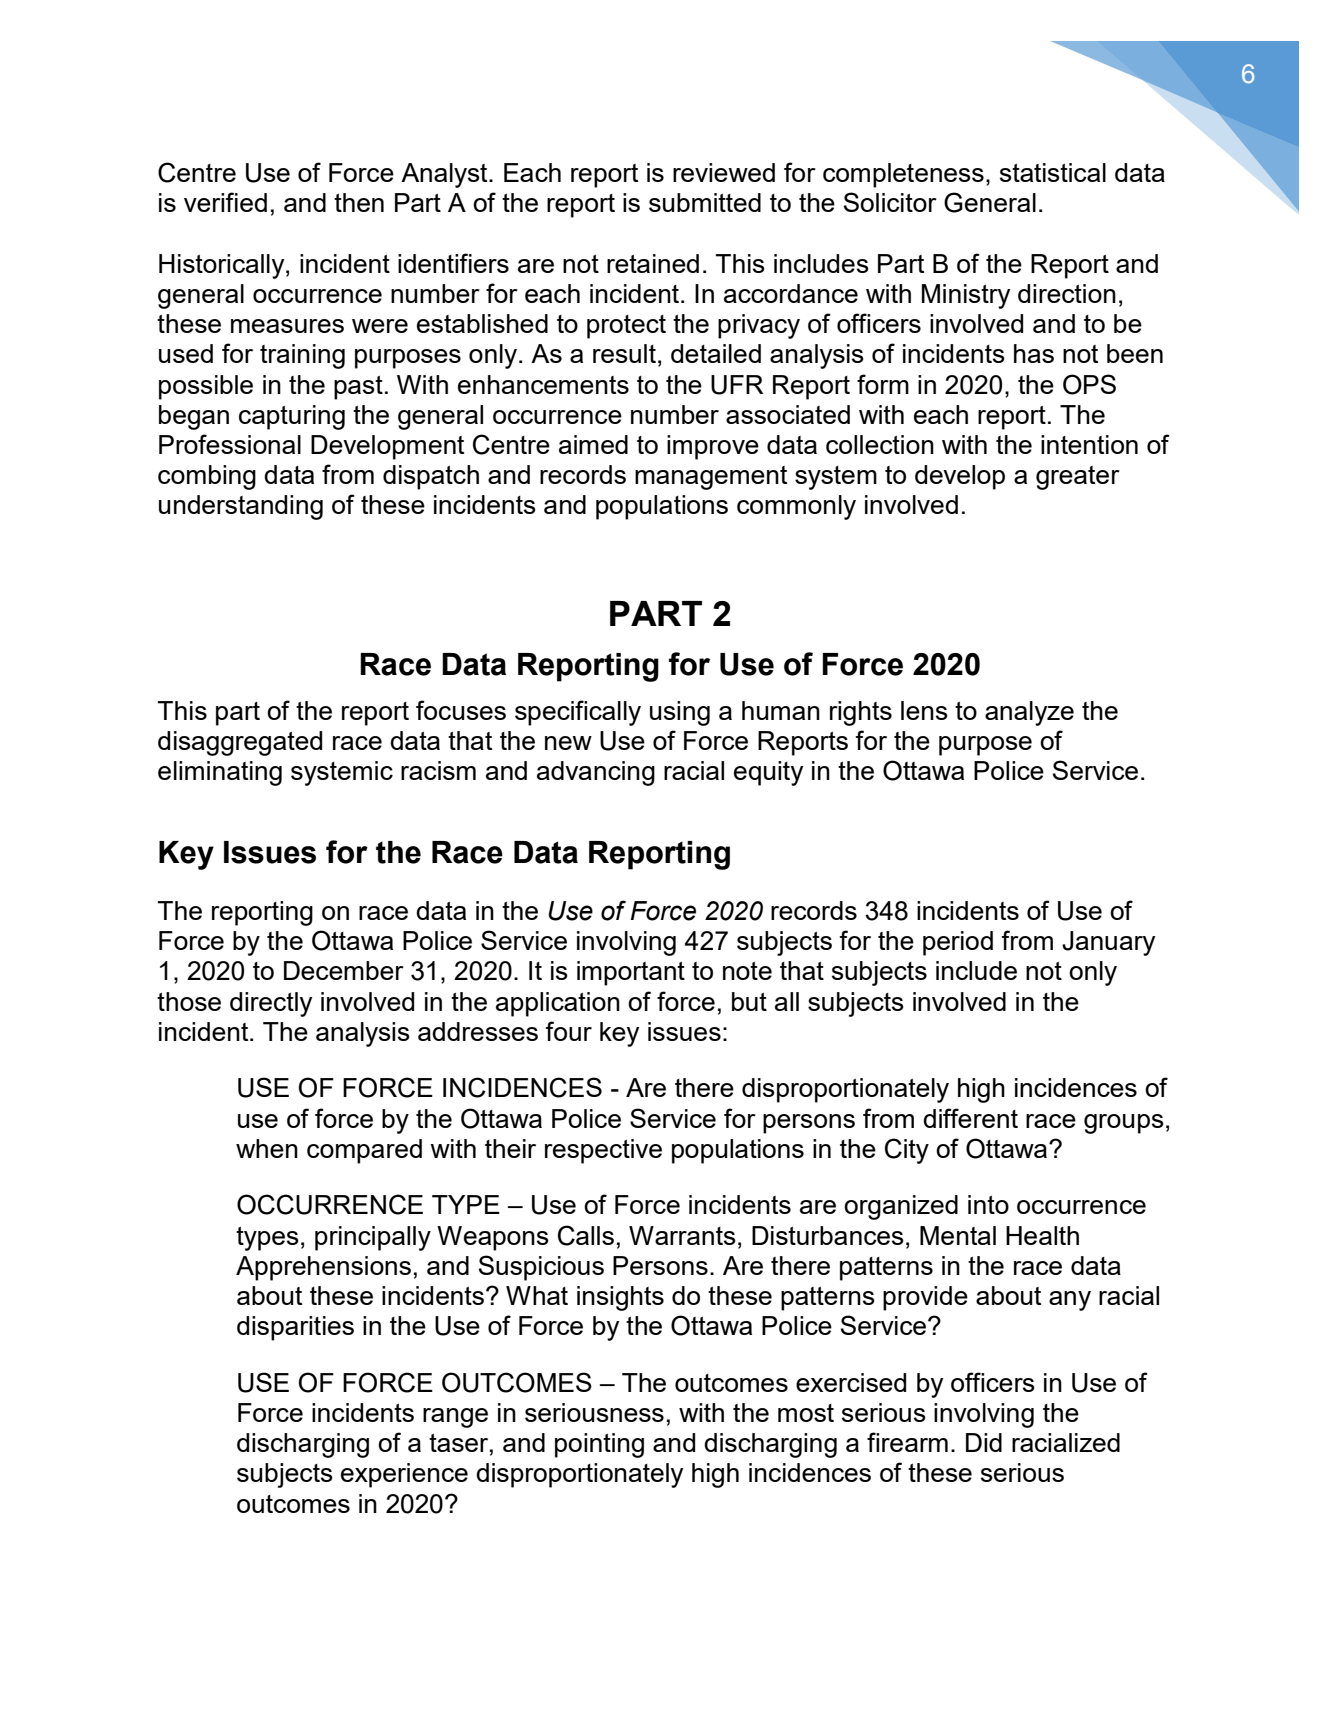  Describe the element at coordinates (596, 773) in the screenshot. I see `advancing` at that location.
